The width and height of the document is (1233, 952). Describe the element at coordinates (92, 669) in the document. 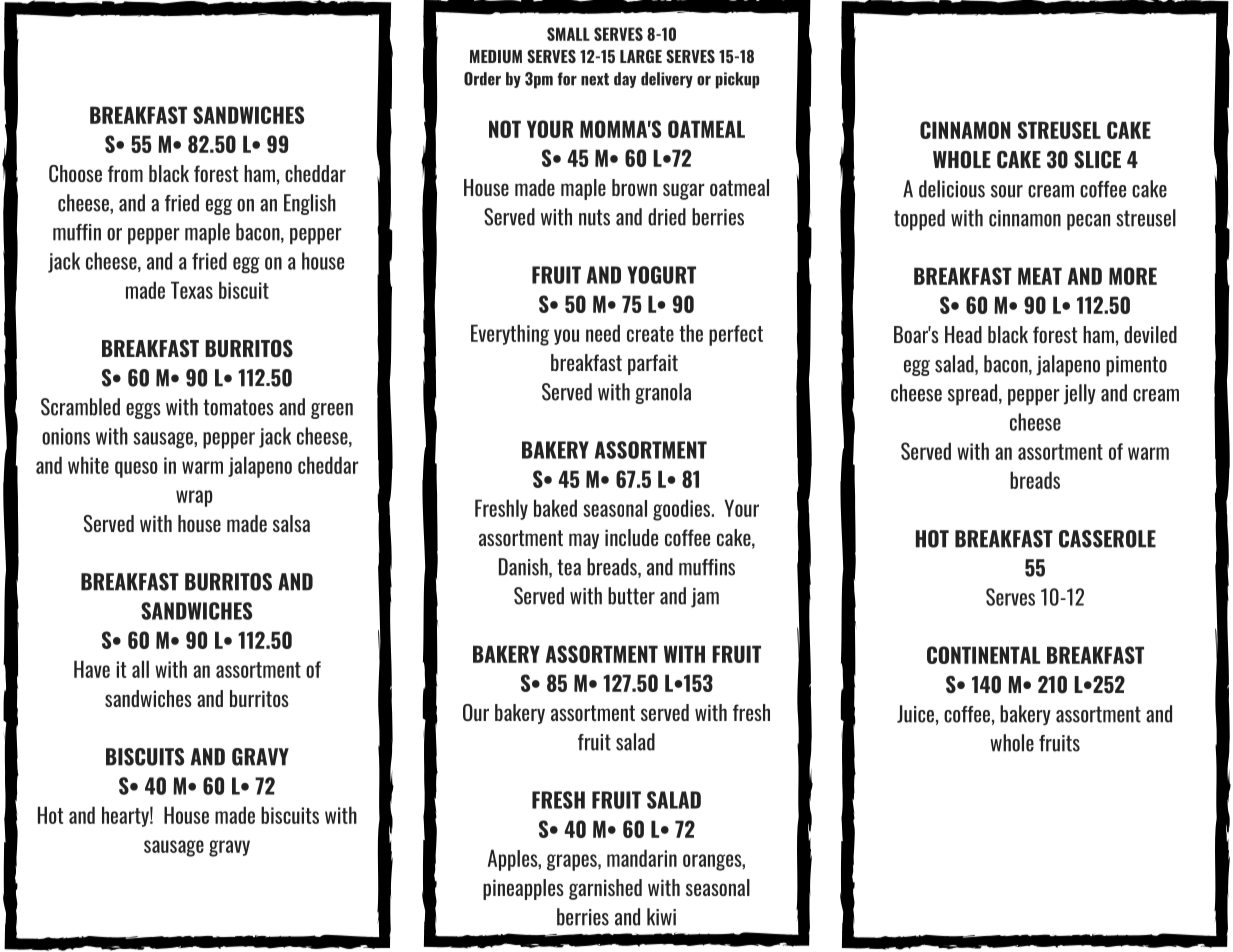

I see `Have` at that location.
